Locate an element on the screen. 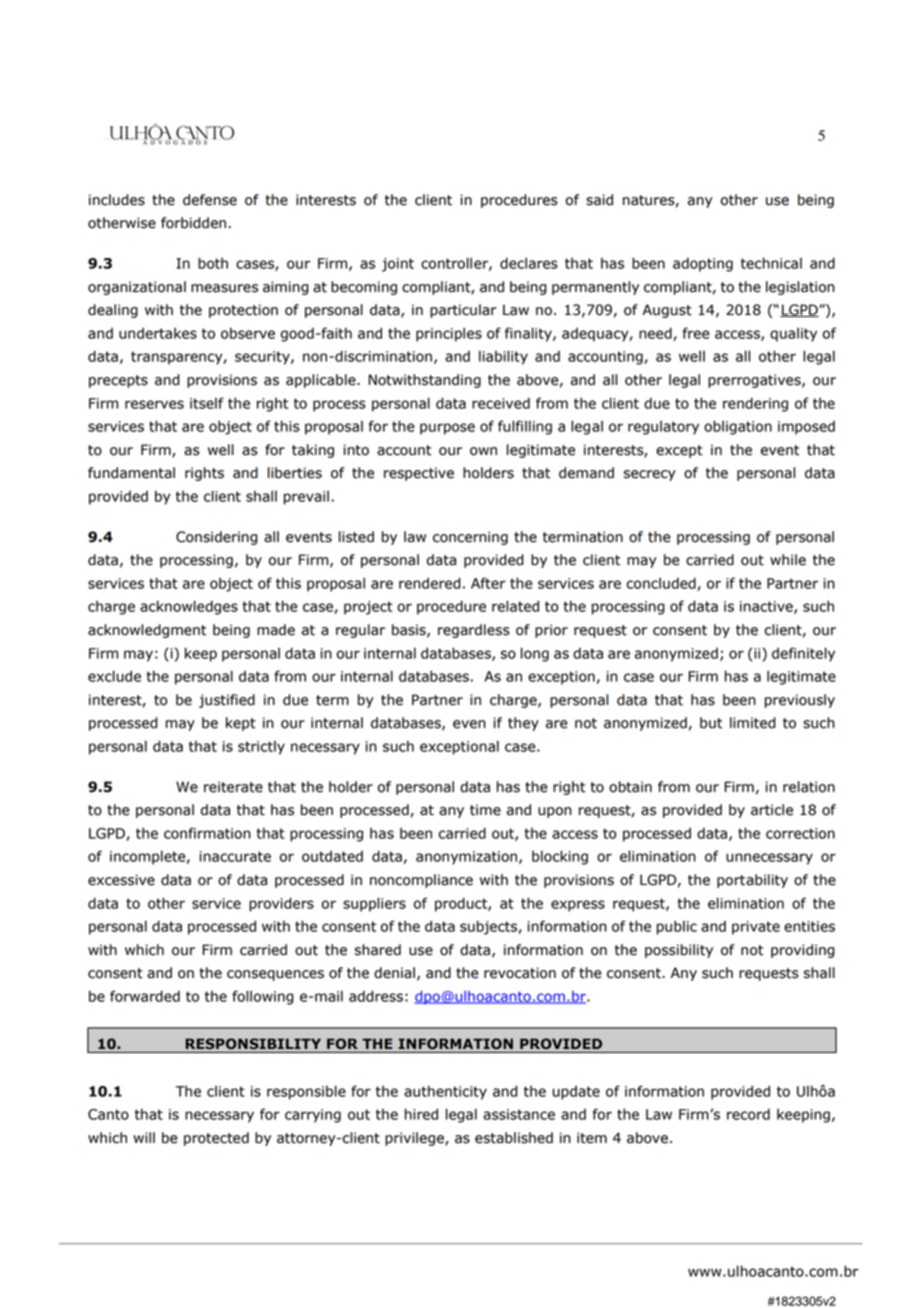 The image size is (924, 1308). record is located at coordinates (748, 1114).
